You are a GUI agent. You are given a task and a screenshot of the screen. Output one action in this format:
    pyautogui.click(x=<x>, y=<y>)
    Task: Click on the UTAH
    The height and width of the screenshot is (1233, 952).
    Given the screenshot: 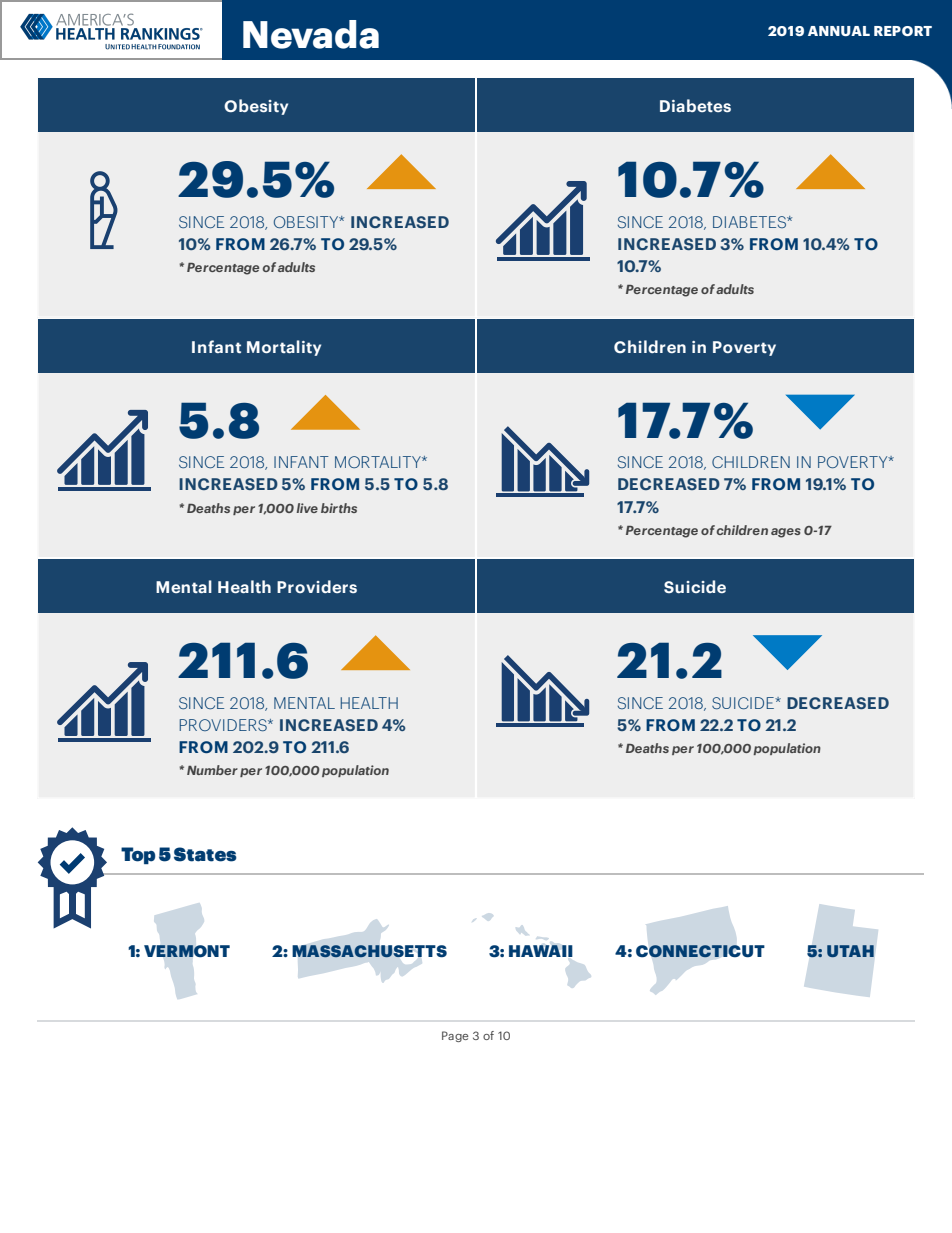 What is the action you would take?
    pyautogui.click(x=850, y=951)
